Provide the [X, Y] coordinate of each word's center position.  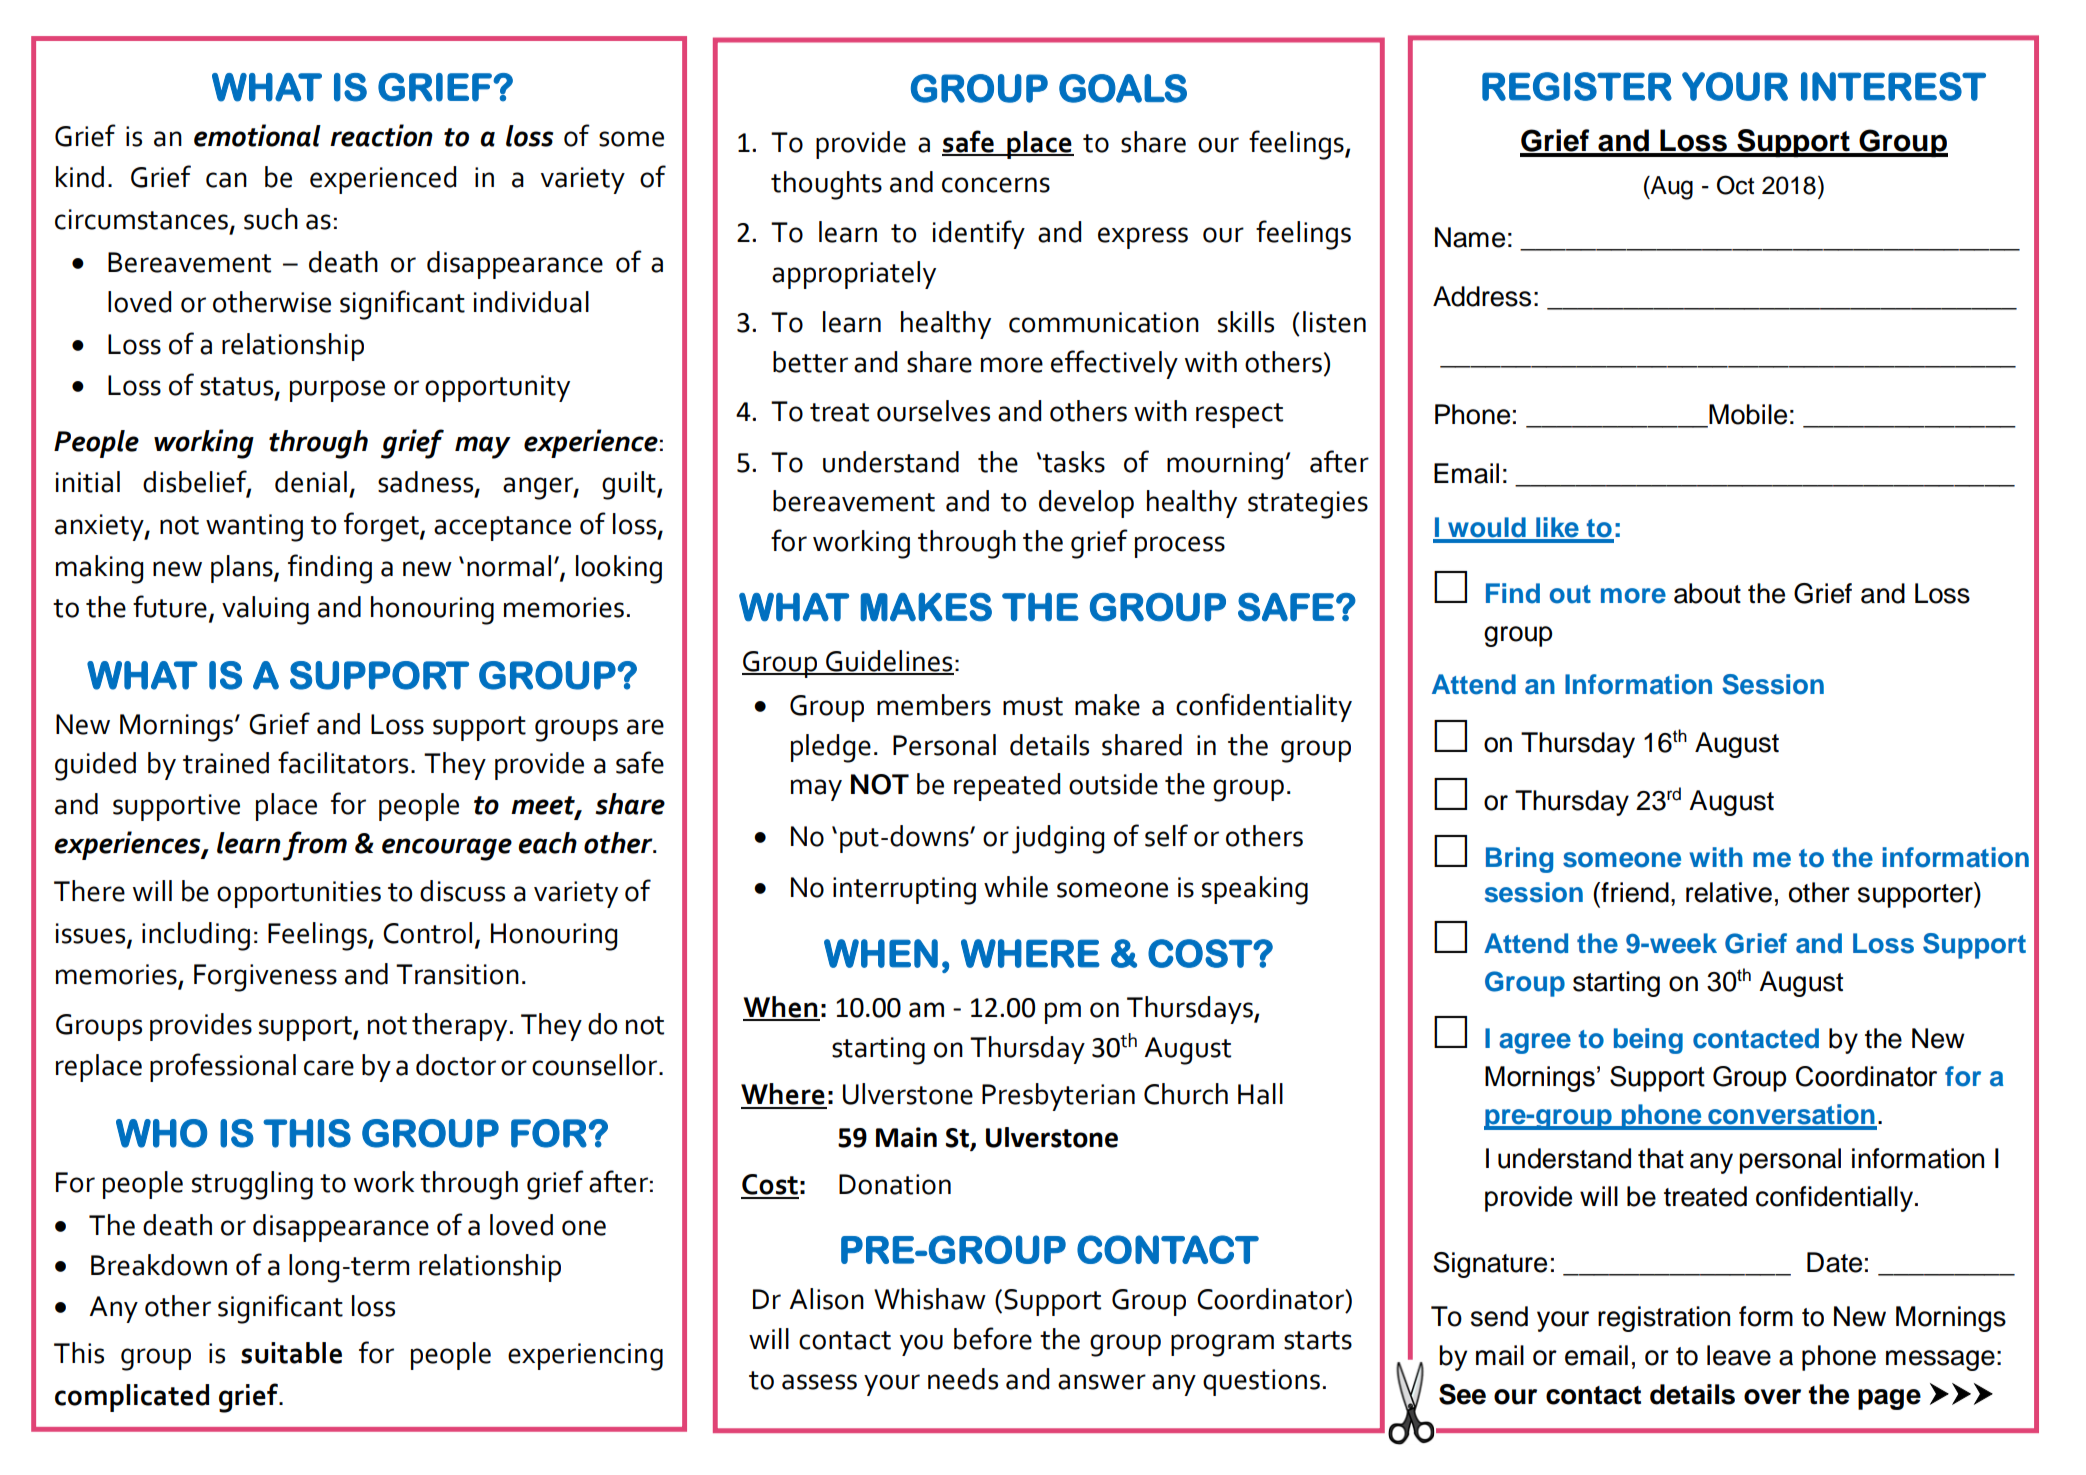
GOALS [1123, 88]
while [1016, 887]
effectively [1114, 364]
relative [1729, 892]
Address [1482, 296]
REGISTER [1577, 86]
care [329, 1068]
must [1033, 706]
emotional [257, 135]
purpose [337, 391]
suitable [291, 1353]
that [1661, 1158]
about [1707, 593]
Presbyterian [1058, 1097]
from [315, 846]
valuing [265, 610]
